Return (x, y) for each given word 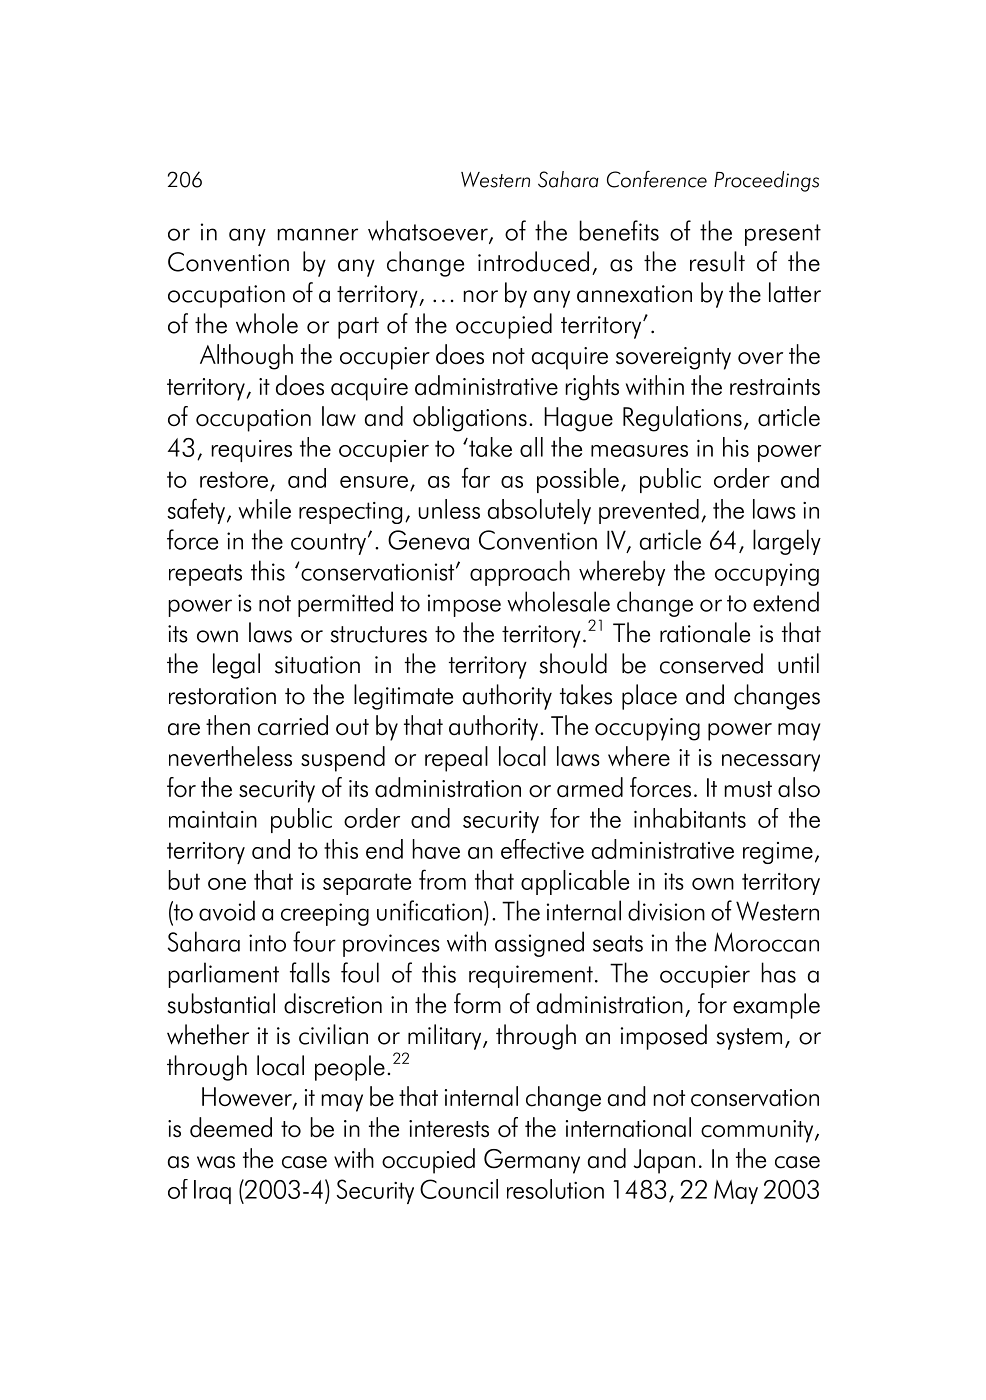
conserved (711, 663)
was (216, 1162)
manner (318, 234)
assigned (539, 944)
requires (252, 451)
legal (236, 666)
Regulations (682, 419)
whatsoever (429, 231)
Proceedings (766, 181)
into (267, 943)
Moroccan (766, 942)
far (476, 477)
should (573, 663)
